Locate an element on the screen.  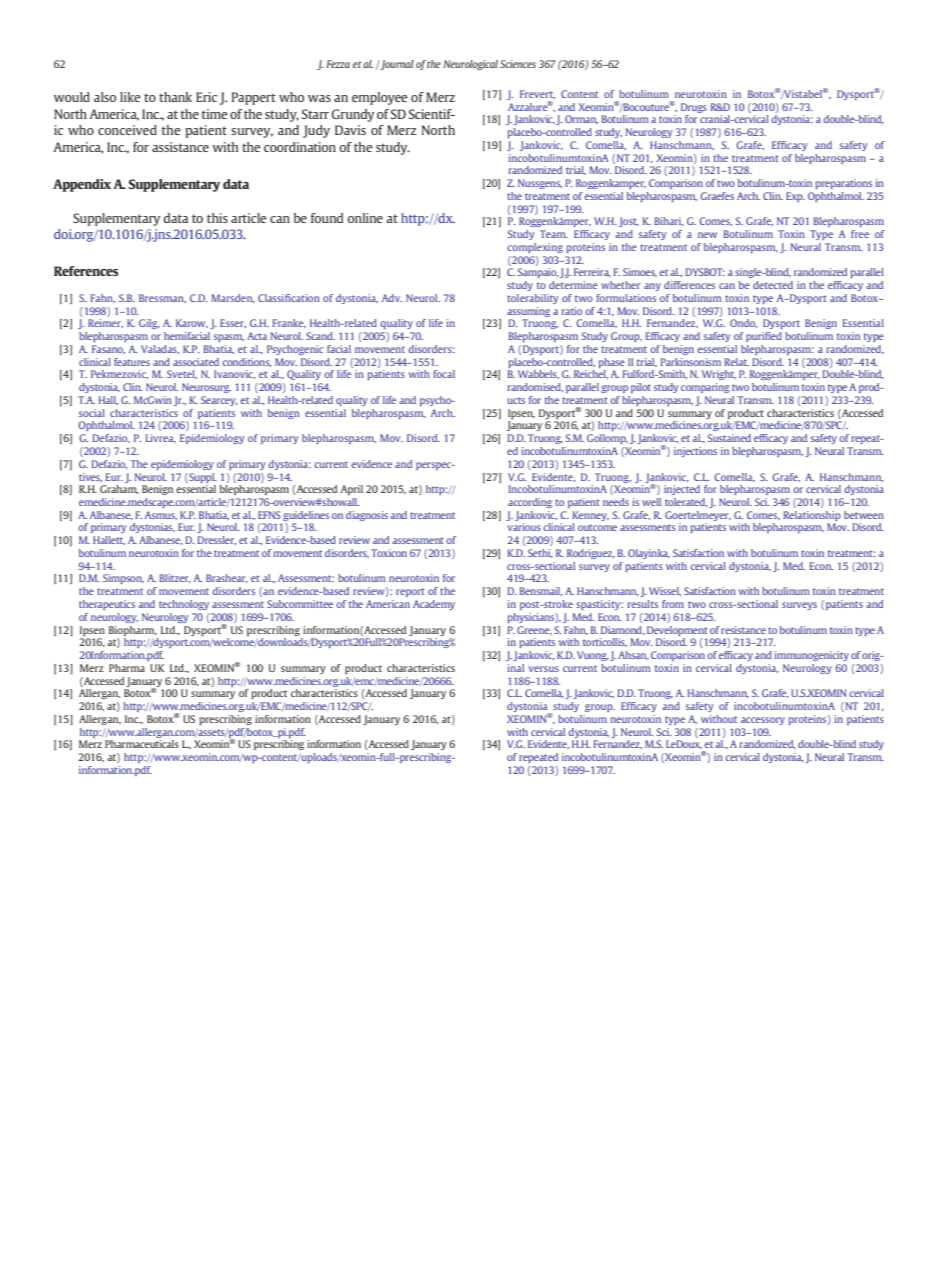
Drugs is located at coordinates (694, 108).
